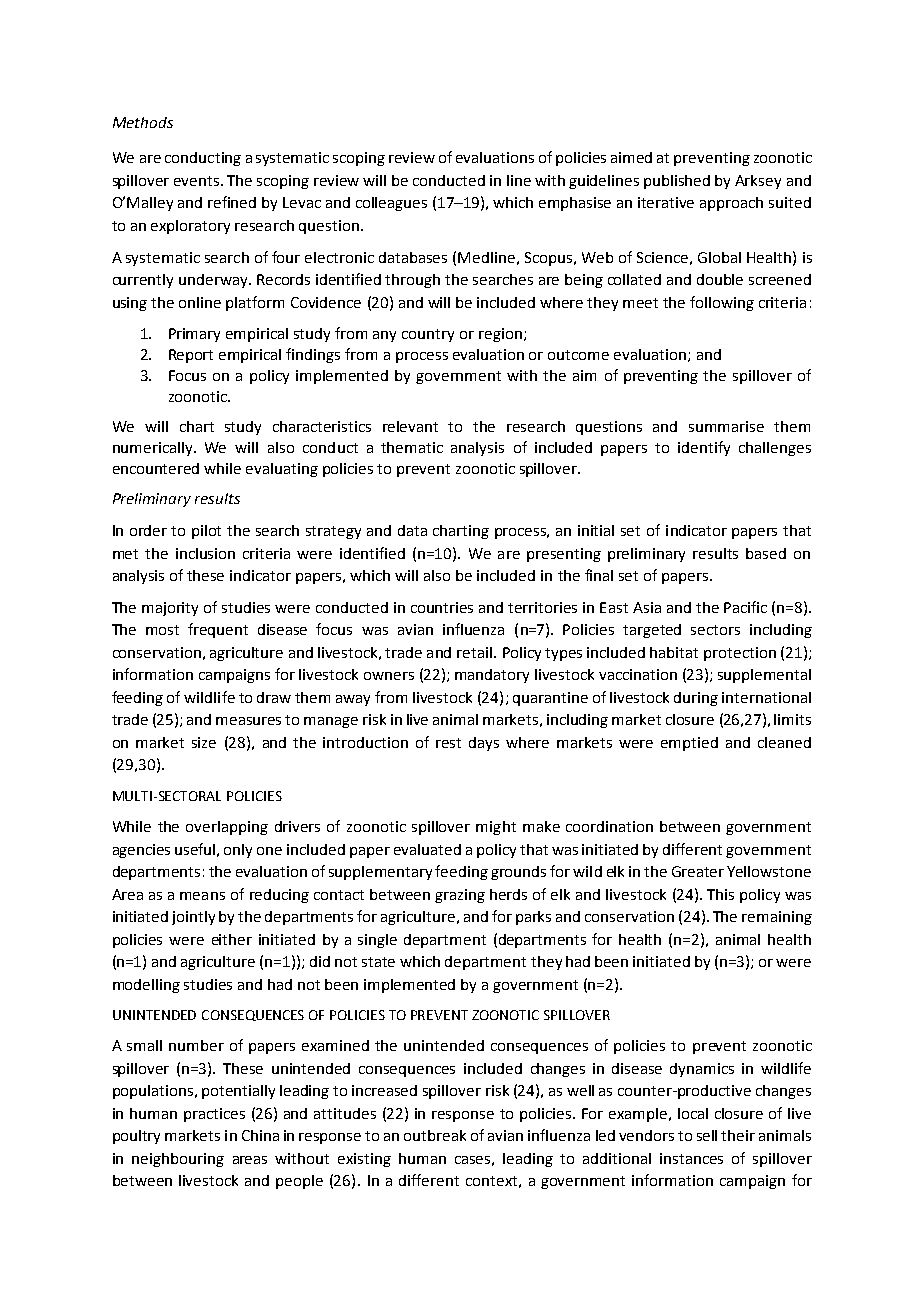  I want to click on outbreak, so click(435, 1135).
